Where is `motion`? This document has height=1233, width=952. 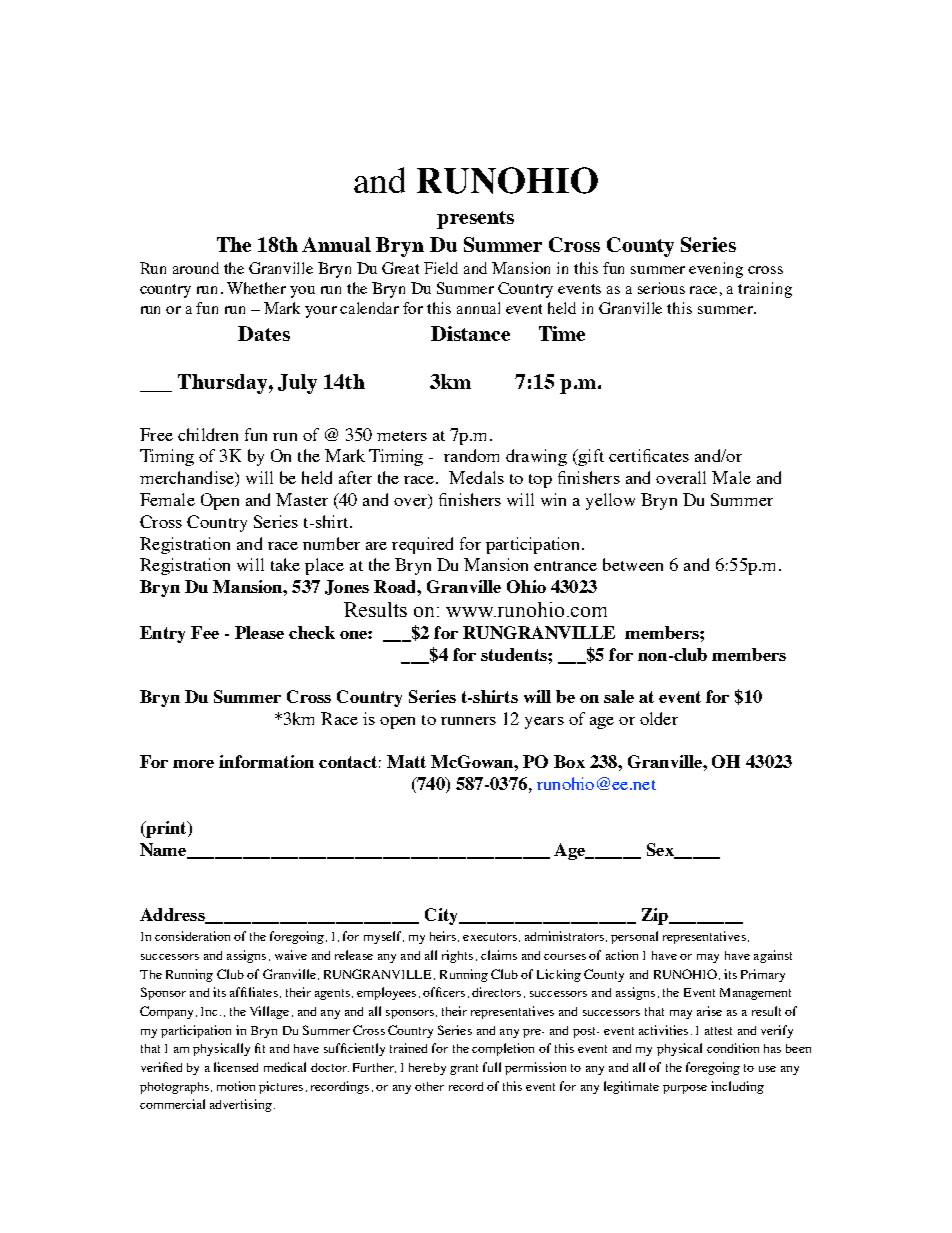 motion is located at coordinates (236, 1086).
